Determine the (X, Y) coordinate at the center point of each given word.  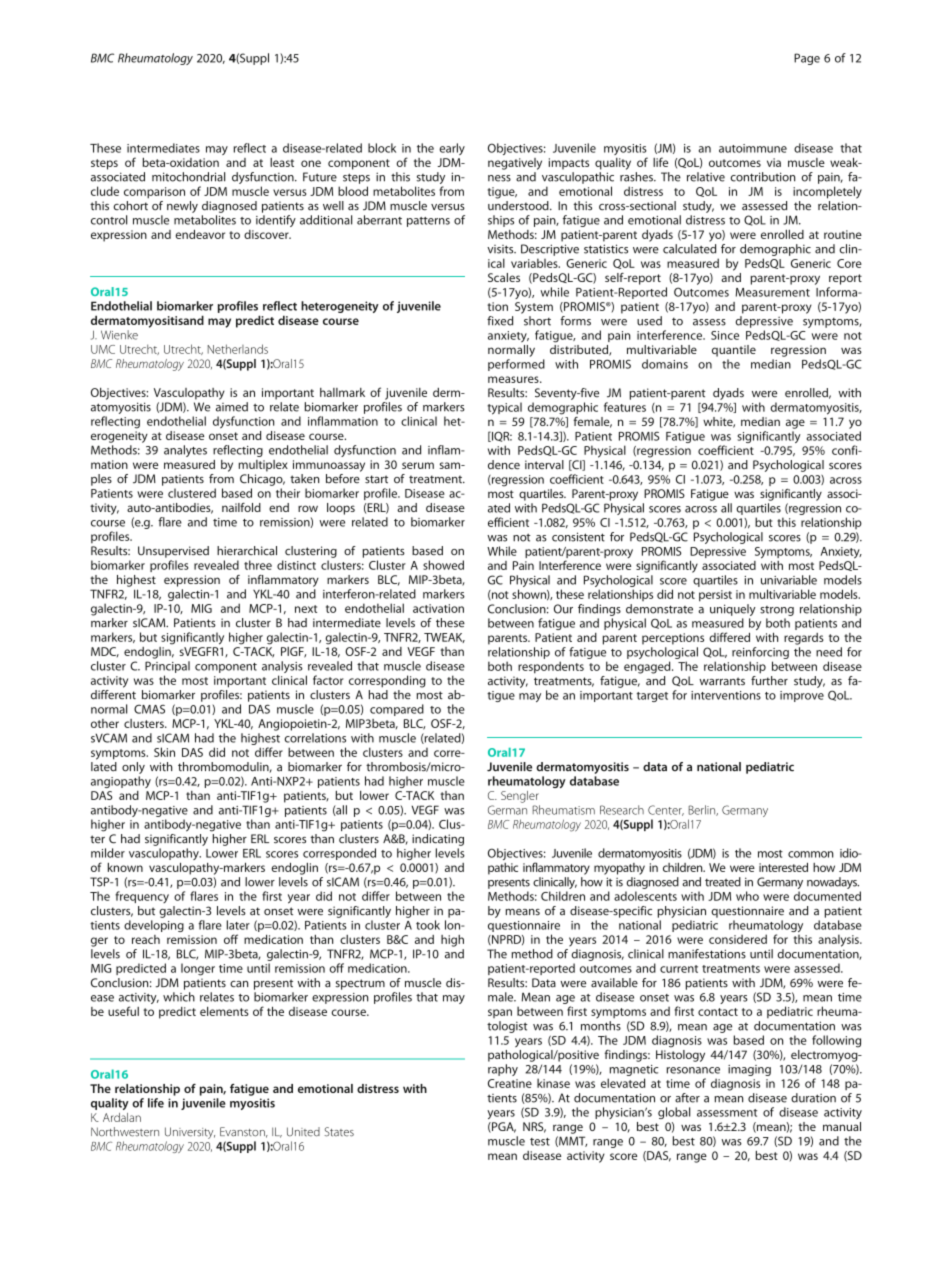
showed (443, 565)
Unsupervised (173, 552)
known (125, 867)
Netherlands (238, 349)
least (282, 162)
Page (807, 59)
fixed (500, 321)
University (190, 1133)
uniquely (733, 610)
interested (783, 867)
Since (725, 335)
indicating (438, 840)
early (452, 149)
